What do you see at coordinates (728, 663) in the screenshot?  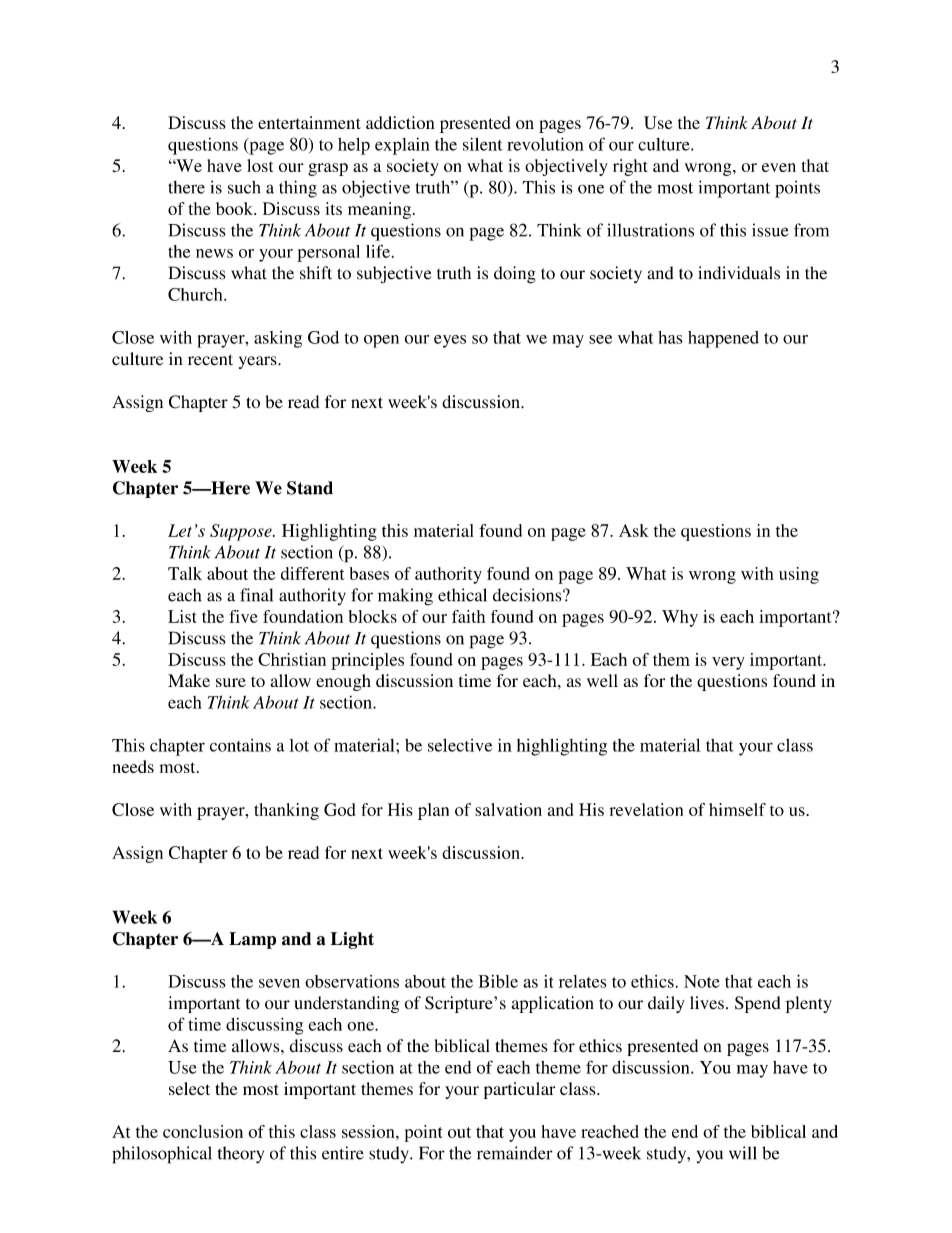 I see `very` at bounding box center [728, 663].
